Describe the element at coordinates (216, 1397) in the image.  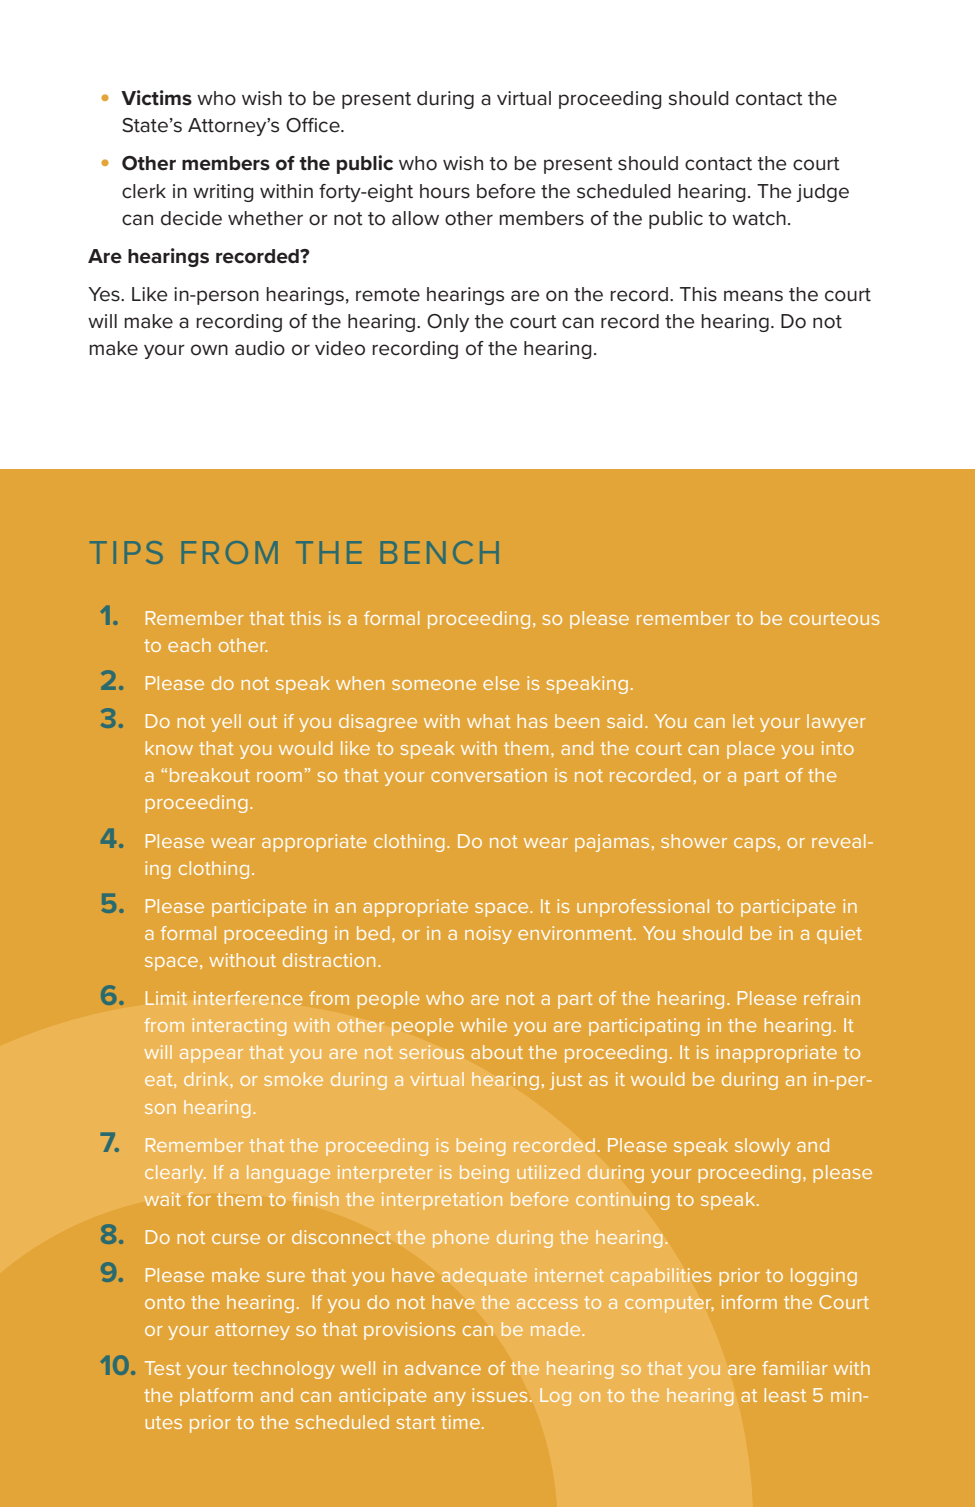
I see `platform` at that location.
